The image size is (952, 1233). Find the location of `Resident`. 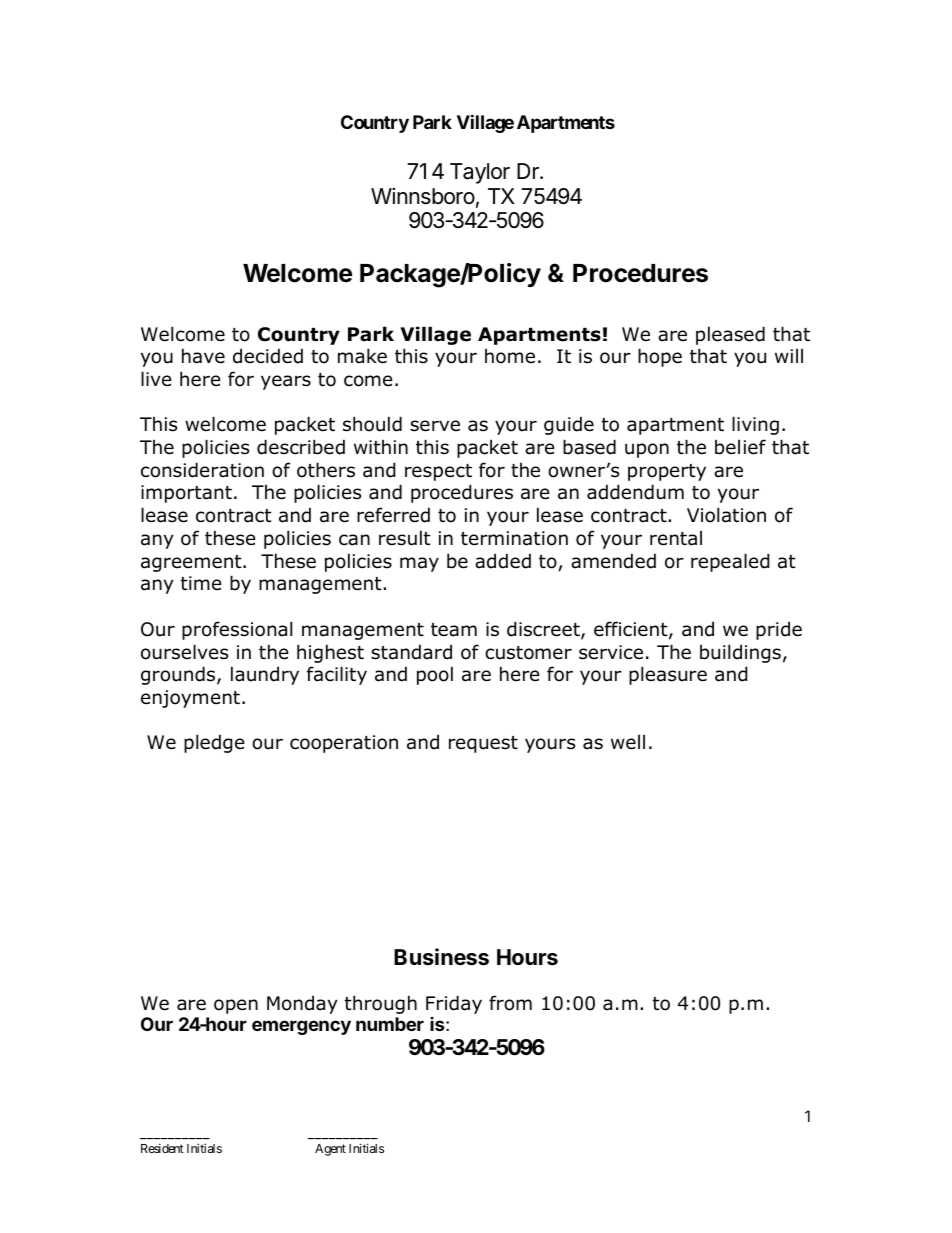

Resident is located at coordinates (162, 1148).
